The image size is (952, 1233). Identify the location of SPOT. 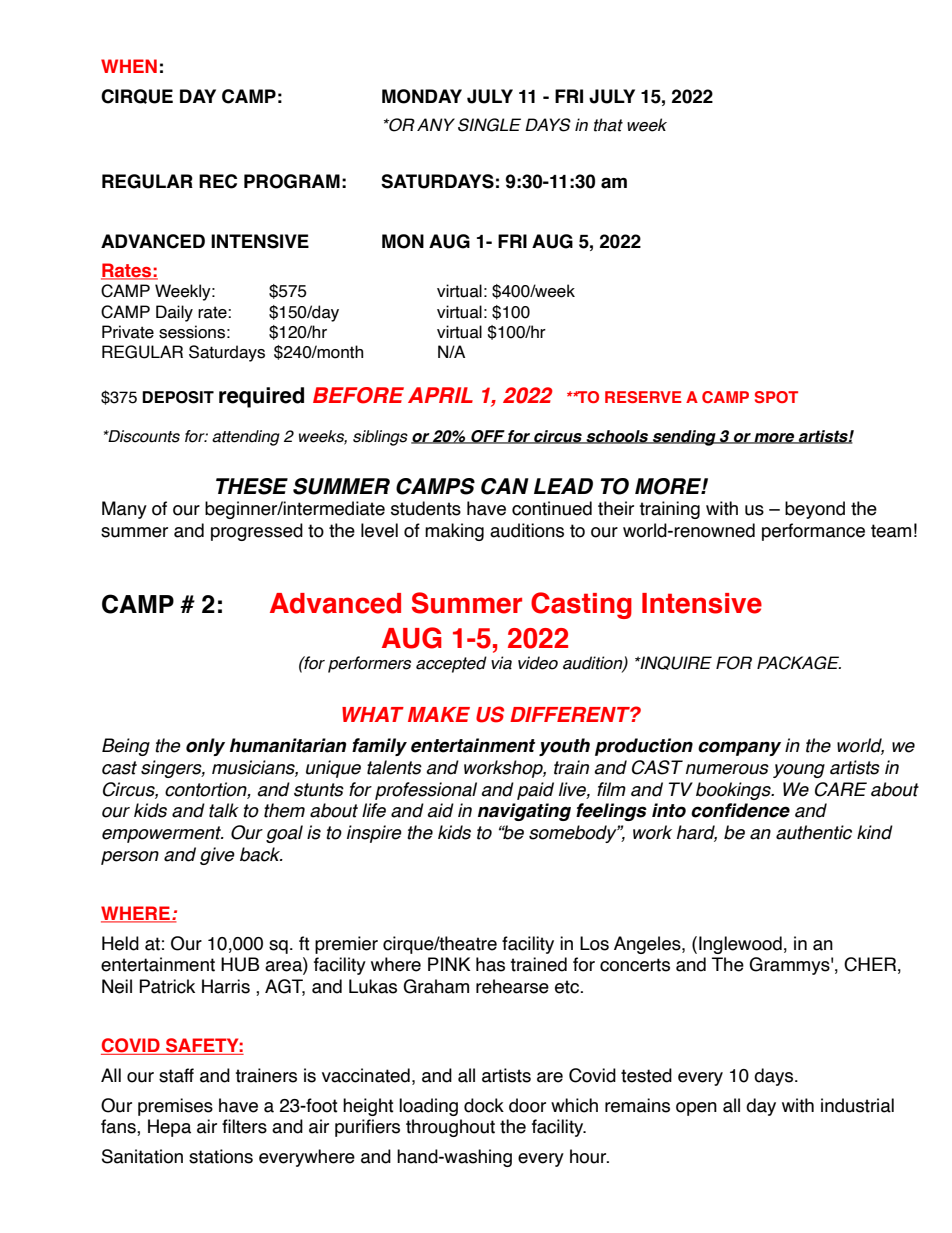
(776, 397).
